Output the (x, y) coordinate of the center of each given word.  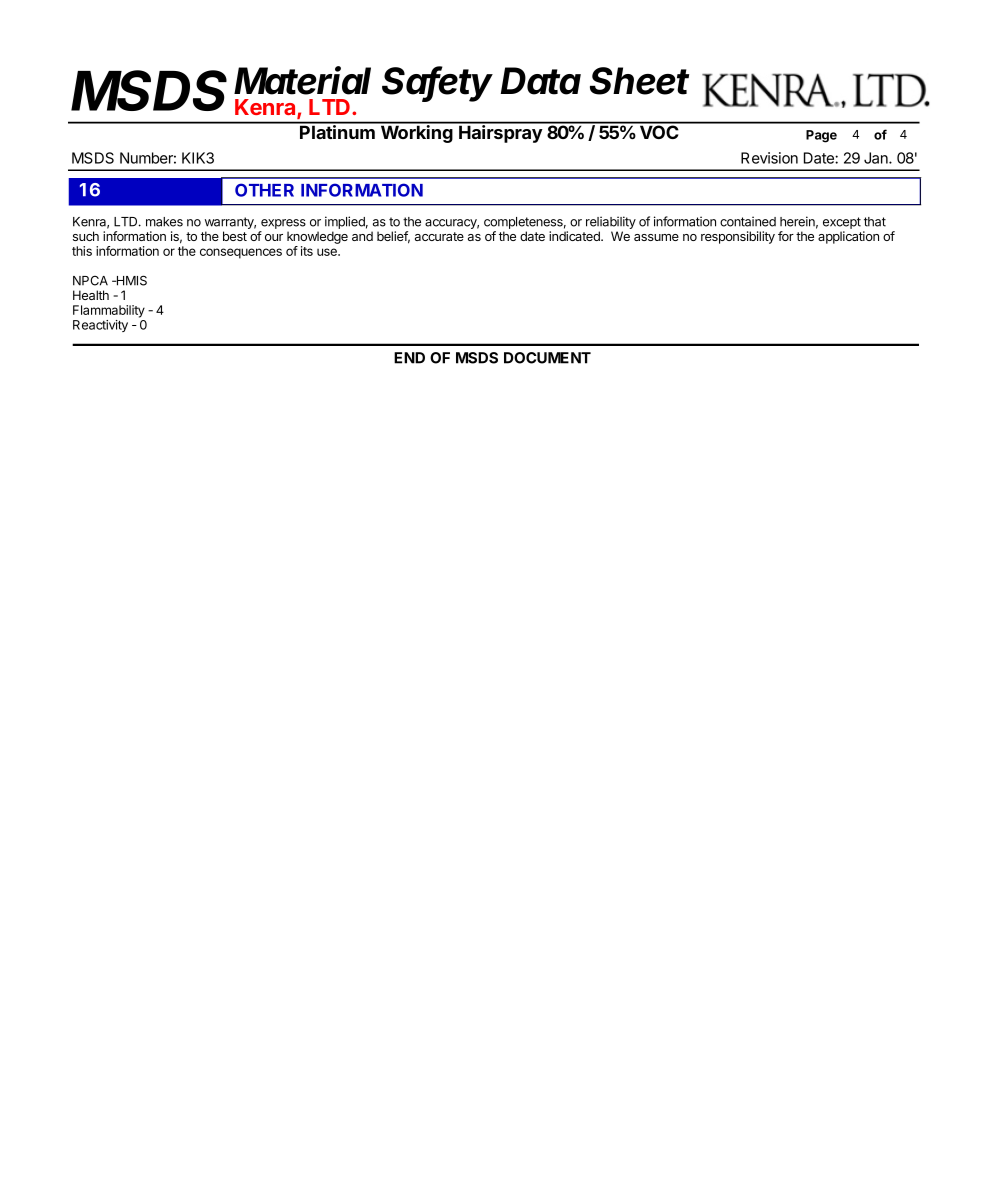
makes (164, 222)
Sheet (639, 81)
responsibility (738, 237)
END (409, 358)
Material (302, 80)
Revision (769, 158)
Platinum (337, 131)
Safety (437, 84)
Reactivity (100, 326)
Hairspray (500, 133)
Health (91, 295)
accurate (439, 236)
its (307, 251)
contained (748, 221)
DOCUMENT (547, 358)
